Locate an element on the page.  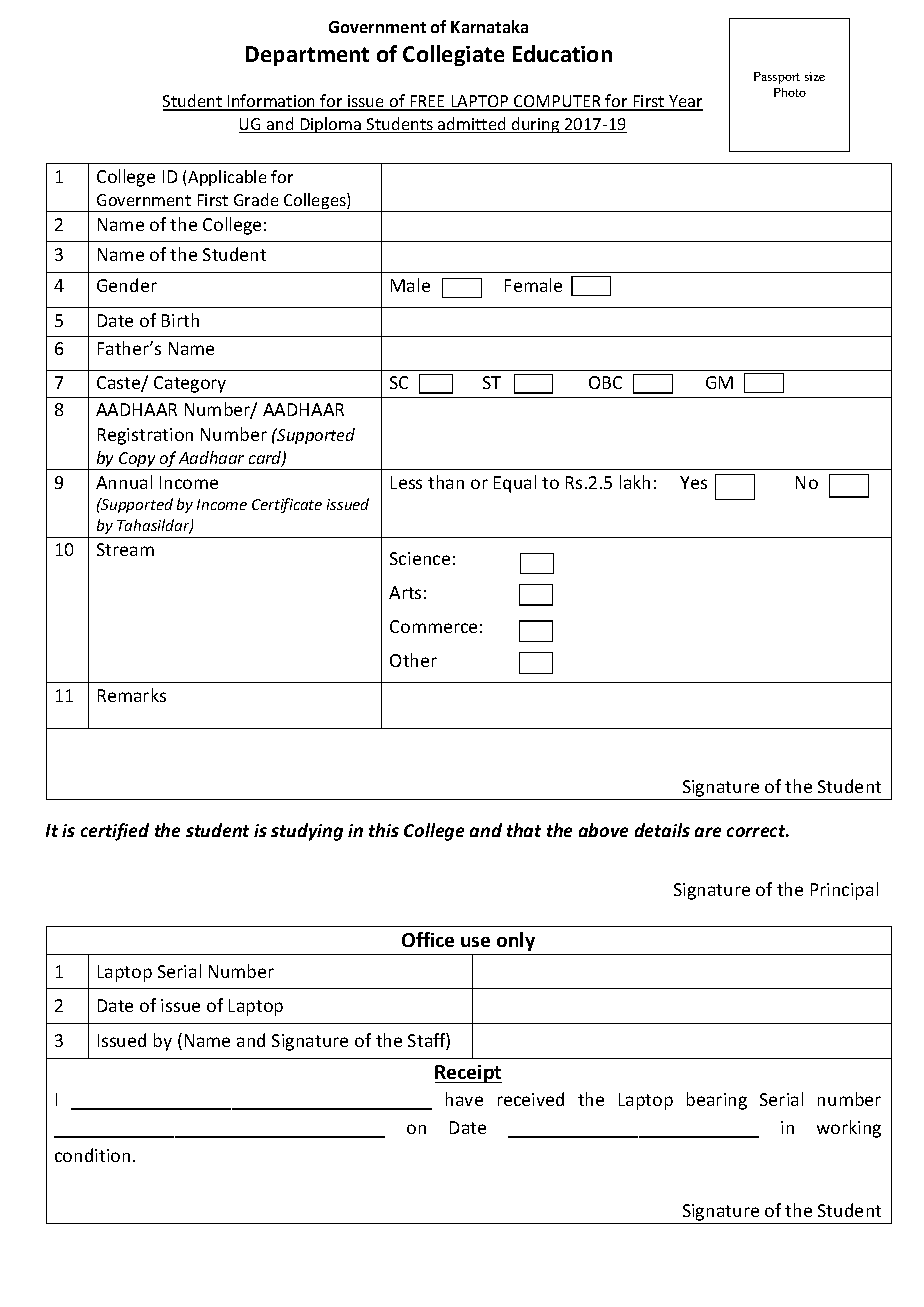
Category is located at coordinates (190, 384).
